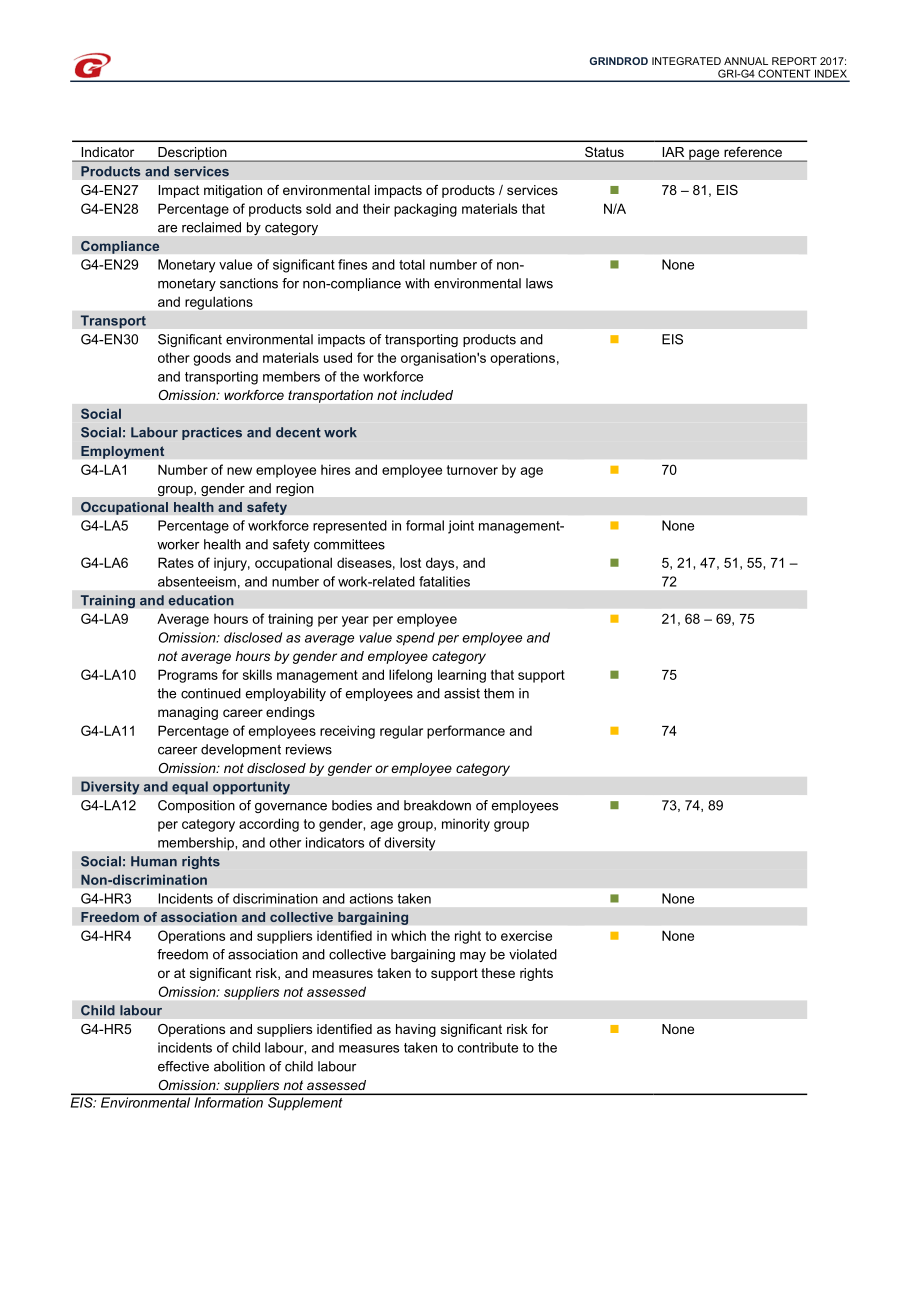 The width and height of the document is (924, 1308). What do you see at coordinates (686, 61) in the document?
I see `INTEGRATED` at bounding box center [686, 61].
